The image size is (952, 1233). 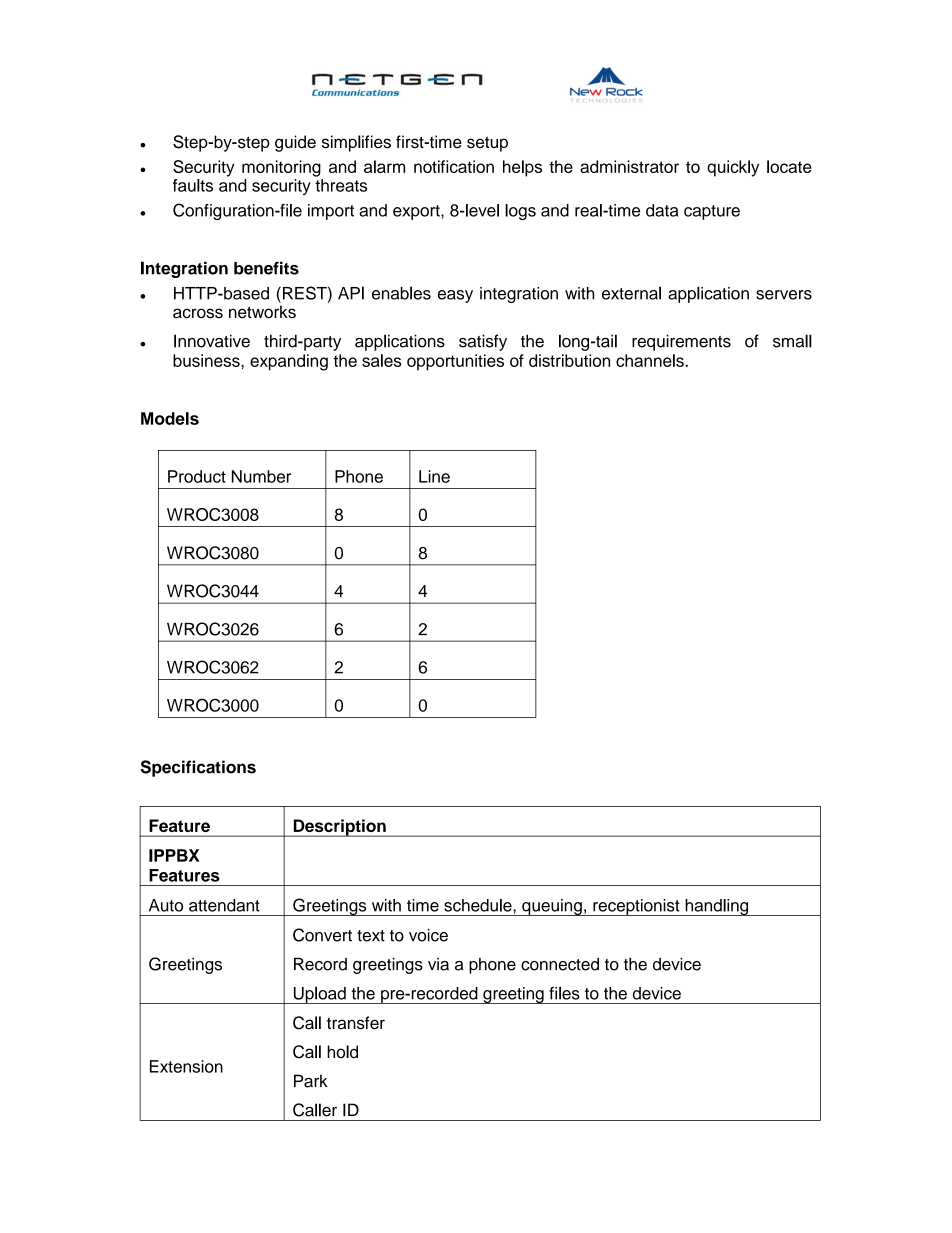 I want to click on business, so click(x=207, y=360).
